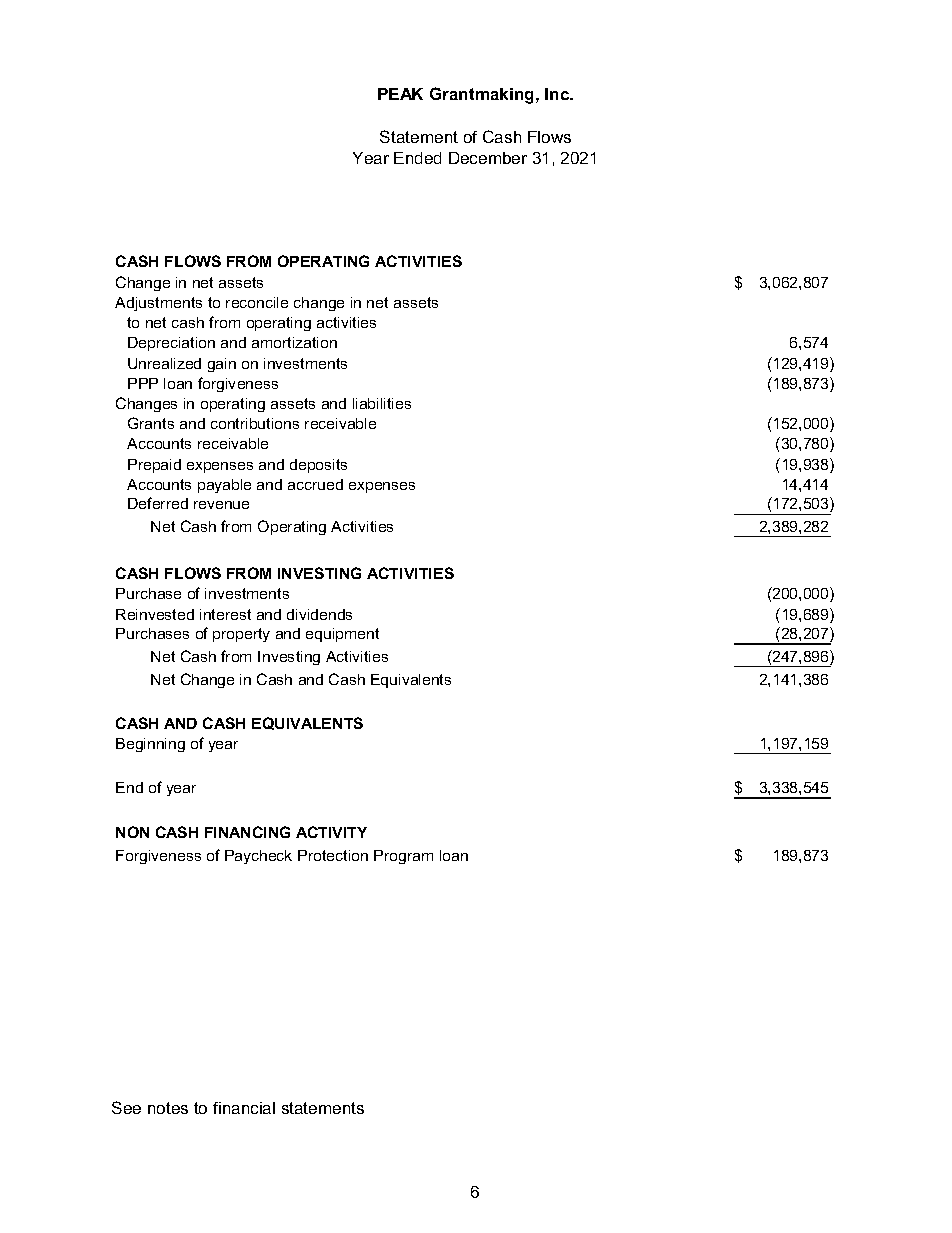 The height and width of the screenshot is (1233, 952). What do you see at coordinates (403, 857) in the screenshot?
I see `Program` at bounding box center [403, 857].
